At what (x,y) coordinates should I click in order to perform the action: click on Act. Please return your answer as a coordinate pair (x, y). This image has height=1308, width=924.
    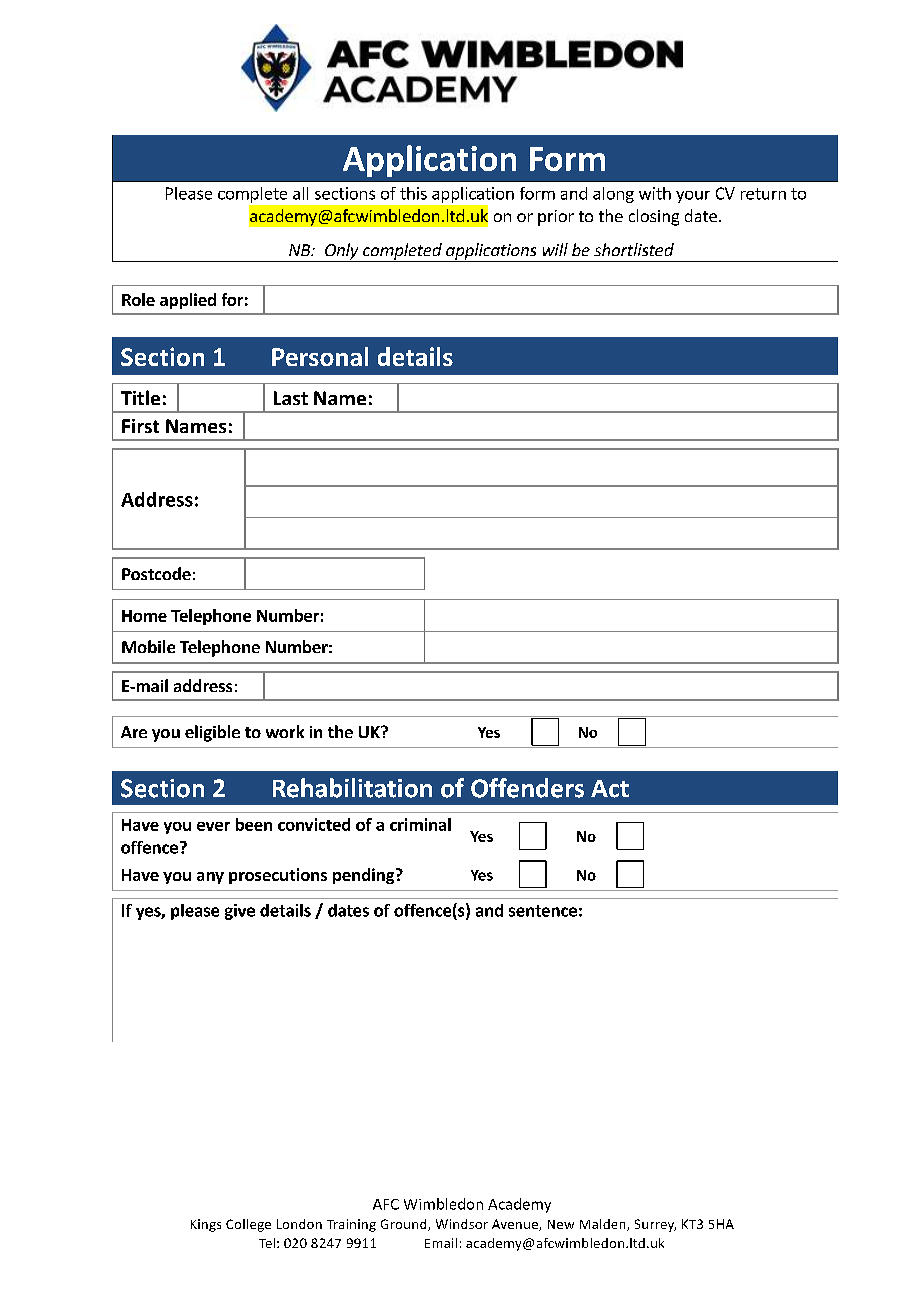
    Looking at the image, I should click on (610, 789).
